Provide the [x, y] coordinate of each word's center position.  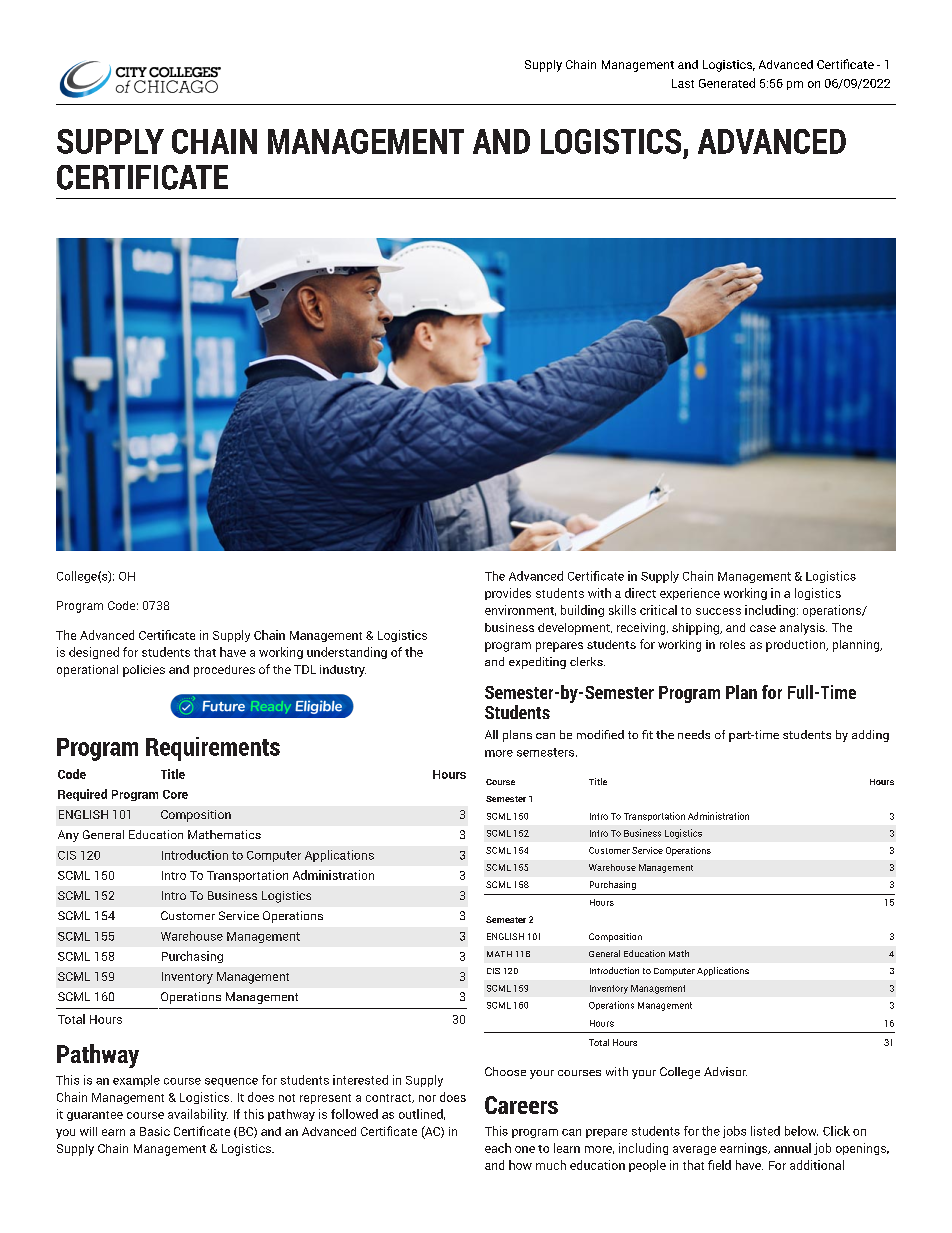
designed [94, 653]
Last [683, 83]
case [763, 628]
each [498, 1148]
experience [690, 594]
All [491, 734]
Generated [727, 83]
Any [68, 836]
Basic [155, 1131]
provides [508, 594]
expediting [537, 663]
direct [640, 593]
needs [694, 734]
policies [144, 671]
